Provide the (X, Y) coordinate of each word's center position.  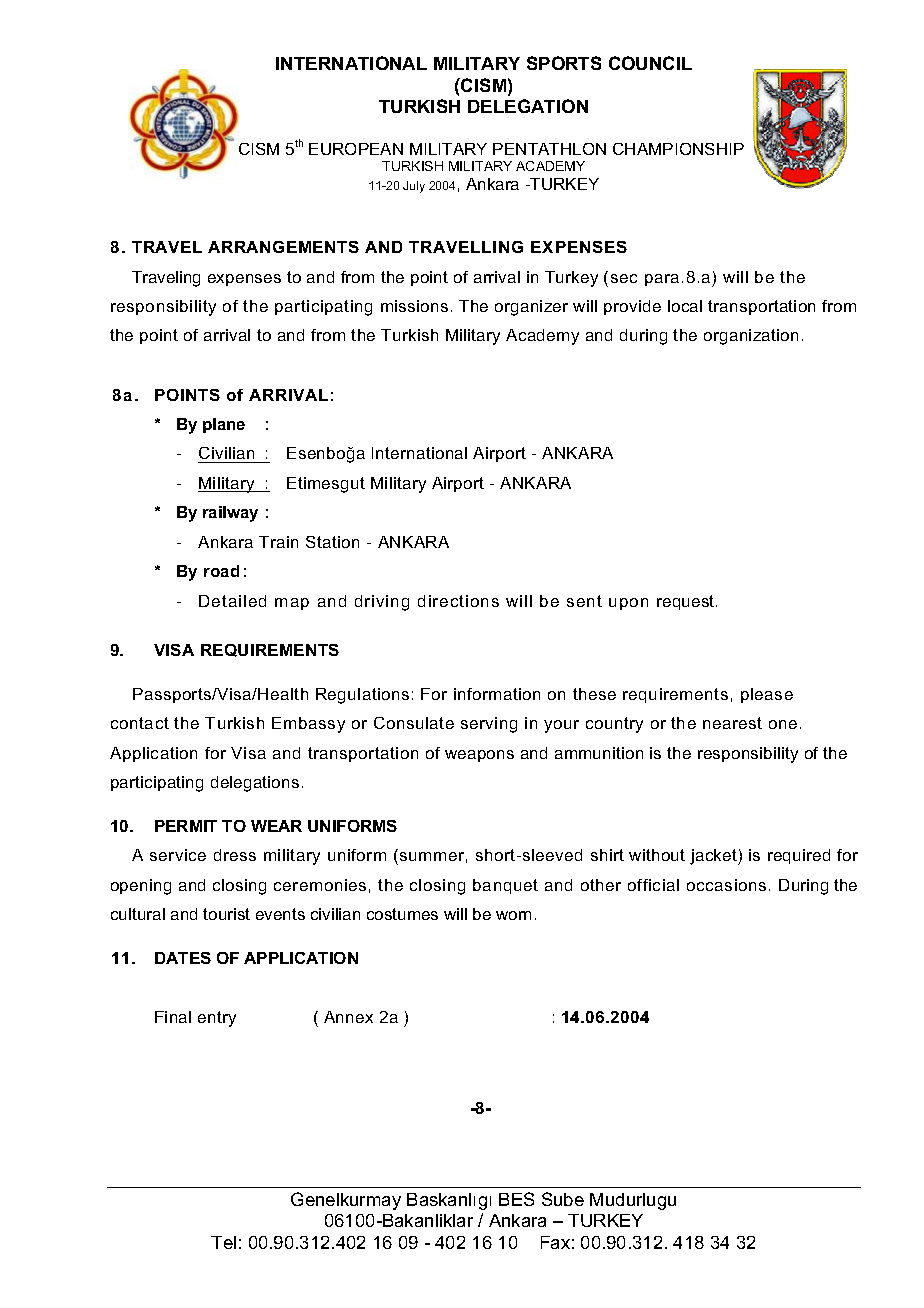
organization (751, 337)
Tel (223, 1242)
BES (516, 1199)
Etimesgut (326, 485)
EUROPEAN (356, 149)
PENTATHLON (549, 149)
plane (224, 425)
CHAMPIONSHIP (678, 149)
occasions (726, 885)
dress (235, 855)
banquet (505, 886)
